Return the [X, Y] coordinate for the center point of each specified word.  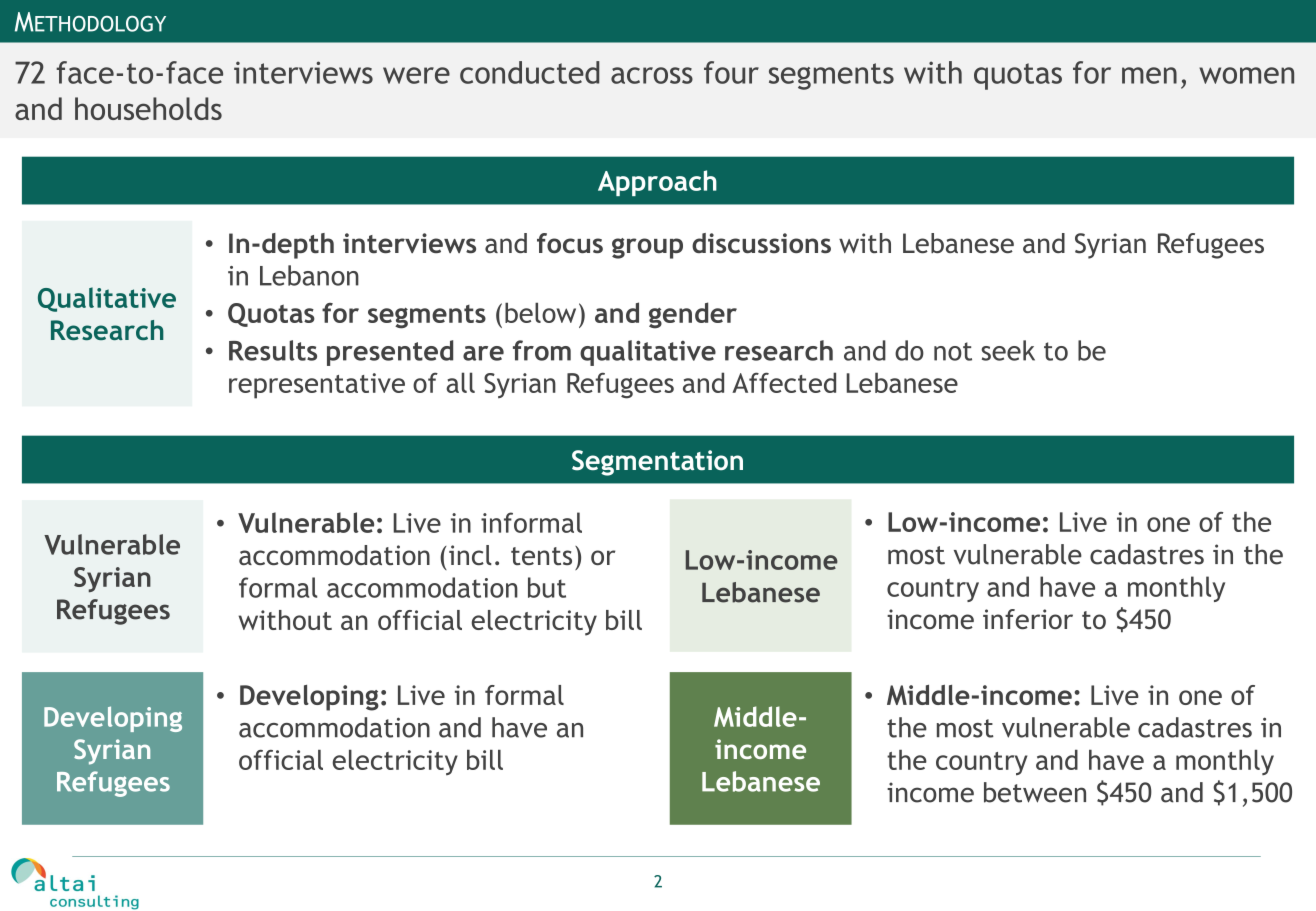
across [652, 75]
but [547, 587]
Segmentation [657, 463]
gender [693, 315]
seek [1008, 350]
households [148, 108]
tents [541, 556]
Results [273, 350]
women [1246, 75]
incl [470, 555]
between [1035, 792]
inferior [1028, 619]
